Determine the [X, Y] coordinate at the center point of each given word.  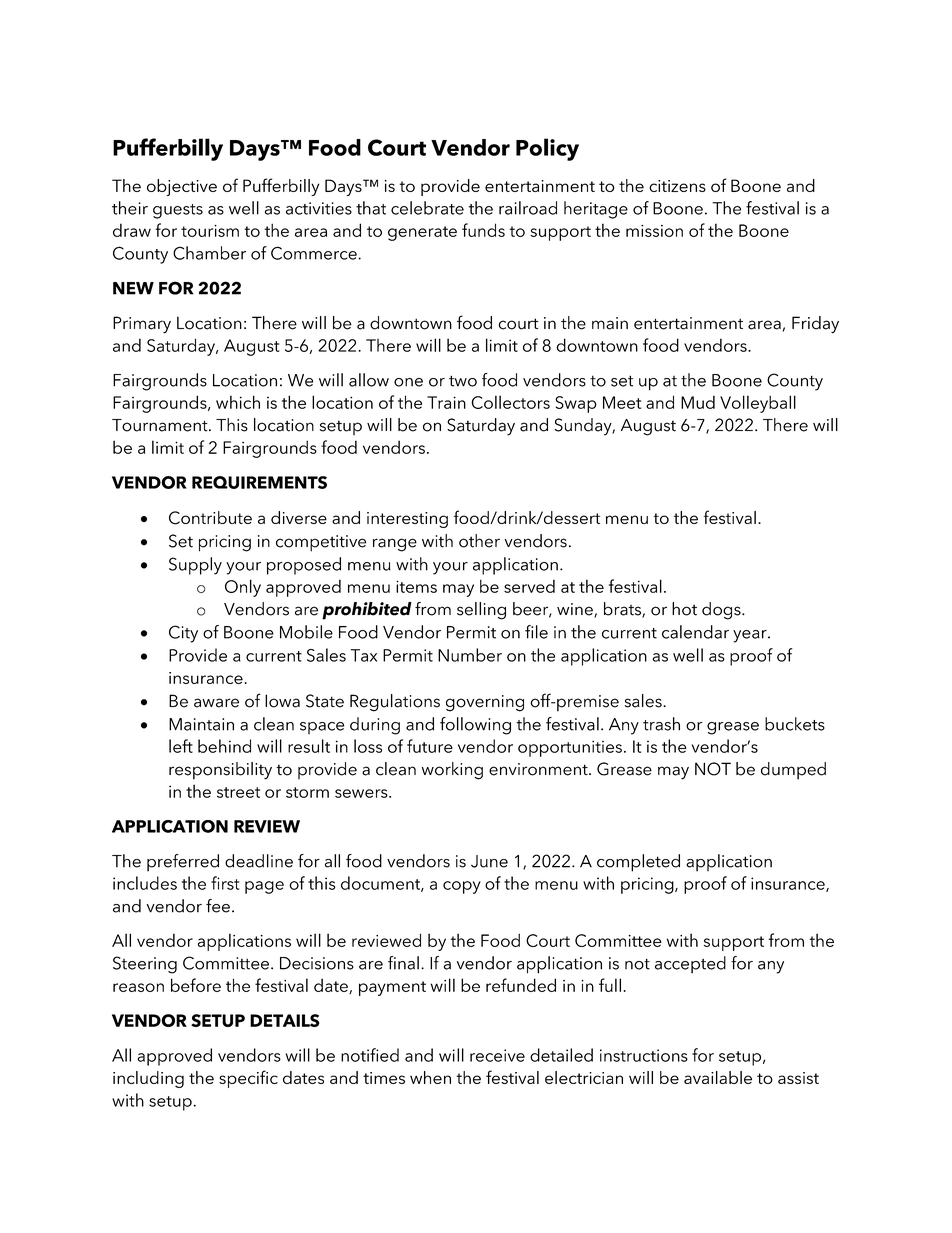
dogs [722, 611]
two [463, 381]
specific [248, 1079]
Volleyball [758, 404]
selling [481, 611]
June [489, 861]
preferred [183, 863]
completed [638, 863]
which [238, 402]
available [718, 1077]
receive [497, 1055]
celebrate [427, 208]
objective [182, 187]
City [183, 634]
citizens [677, 186]
